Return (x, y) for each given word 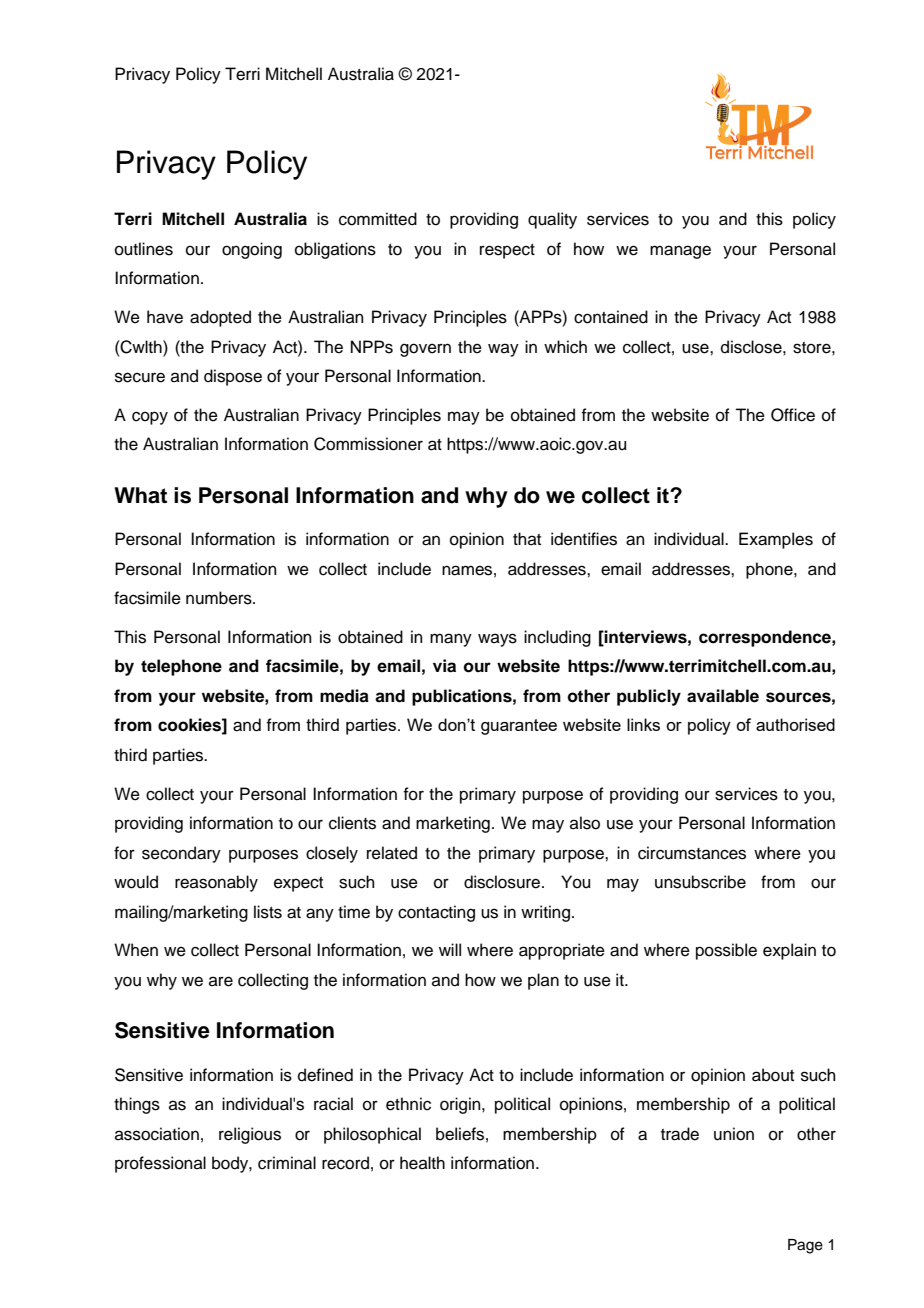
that (527, 538)
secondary (181, 854)
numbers (220, 598)
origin (461, 1105)
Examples (776, 540)
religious (250, 1135)
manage (680, 252)
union (734, 1134)
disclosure (503, 882)
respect (507, 251)
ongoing (252, 250)
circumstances (692, 853)
